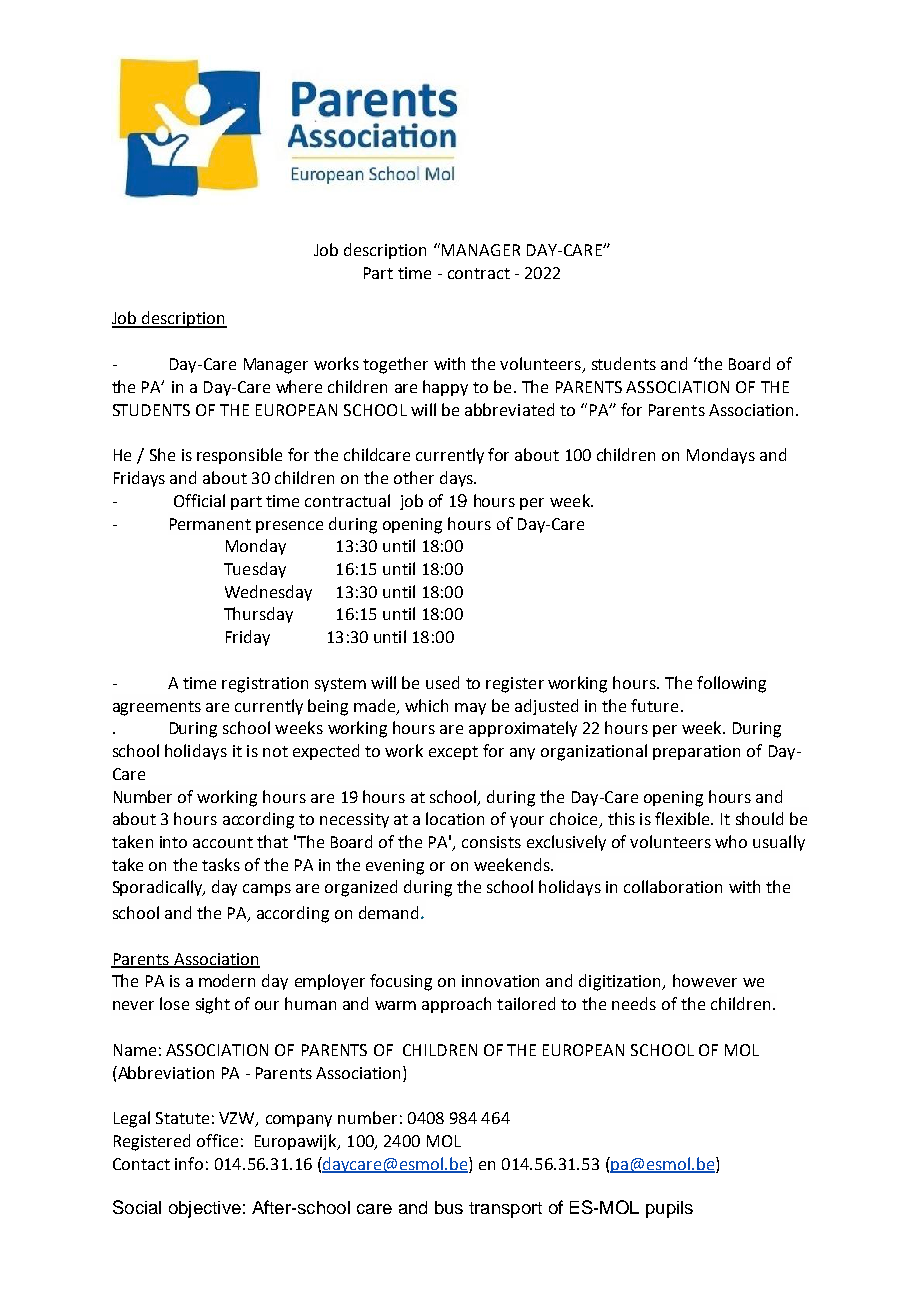 The height and width of the document is (1308, 924). I want to click on location, so click(455, 818).
